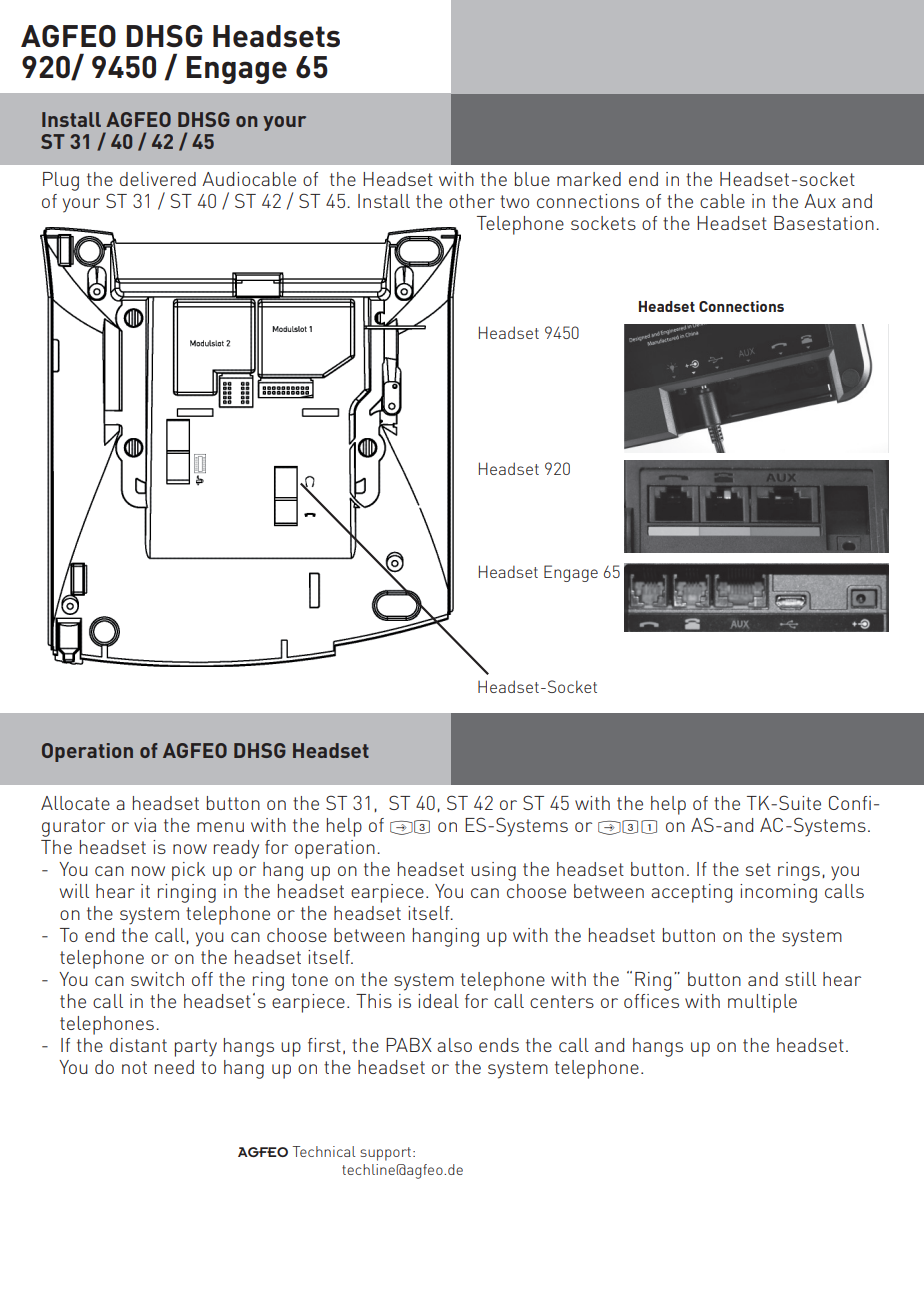  I want to click on using, so click(493, 871).
